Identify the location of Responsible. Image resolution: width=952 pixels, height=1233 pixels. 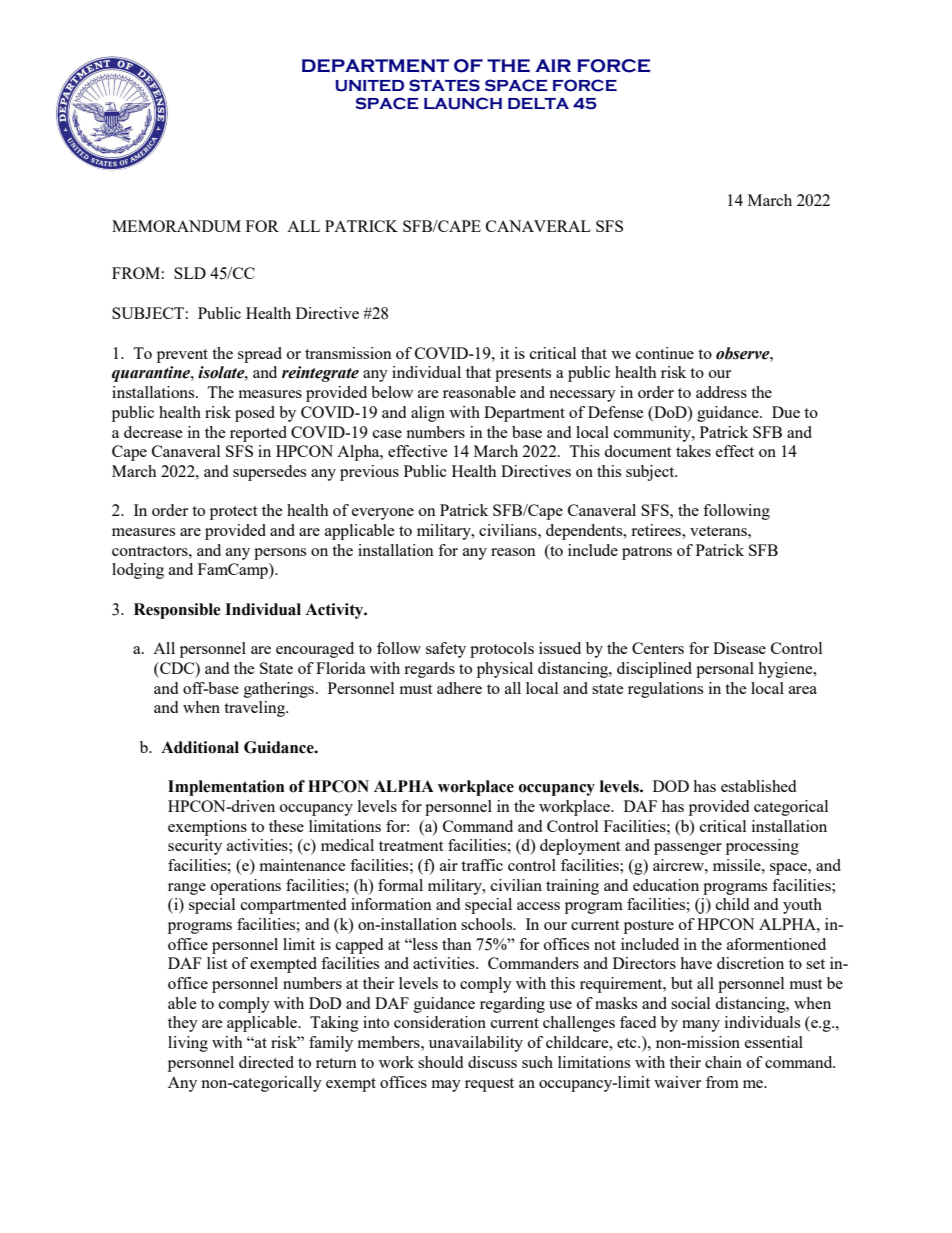
(177, 611).
